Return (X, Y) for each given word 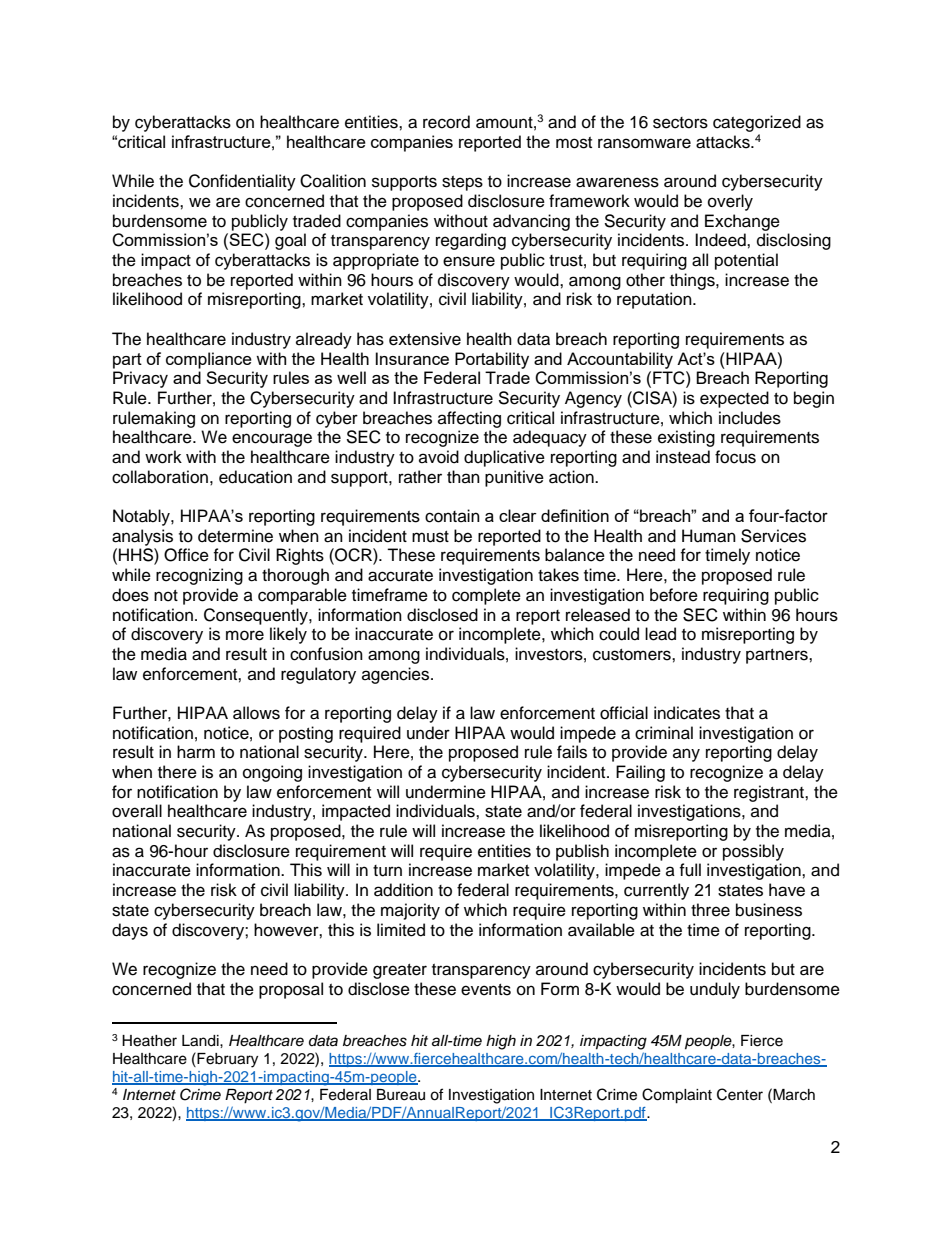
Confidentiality (242, 182)
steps (462, 183)
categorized (757, 123)
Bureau (401, 1095)
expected (734, 399)
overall (137, 811)
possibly (753, 852)
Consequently (257, 616)
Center (740, 1094)
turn (387, 871)
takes (558, 575)
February (226, 1060)
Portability (492, 360)
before (674, 595)
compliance (209, 360)
